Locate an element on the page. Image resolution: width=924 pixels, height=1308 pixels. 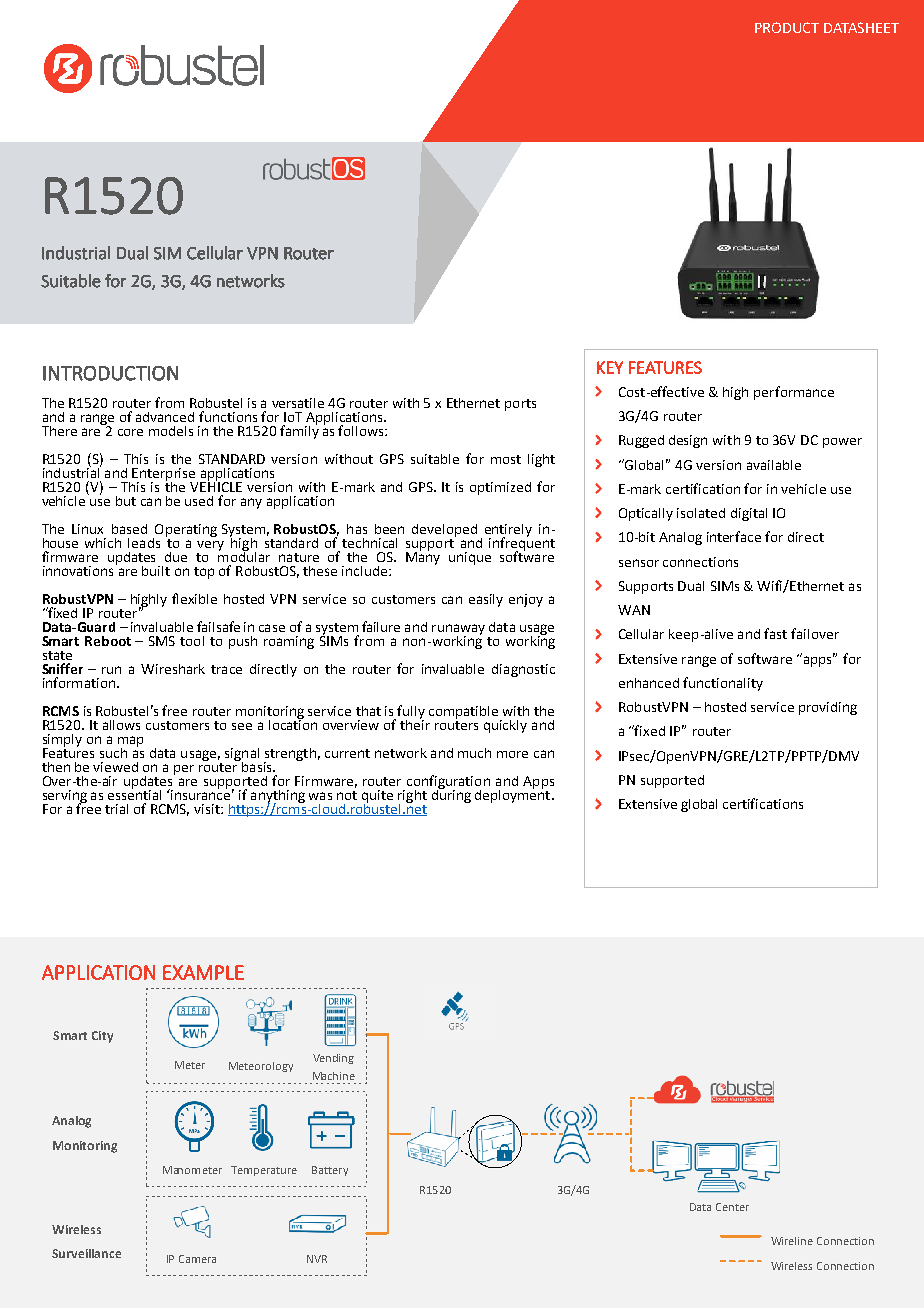
KEY is located at coordinates (610, 367).
